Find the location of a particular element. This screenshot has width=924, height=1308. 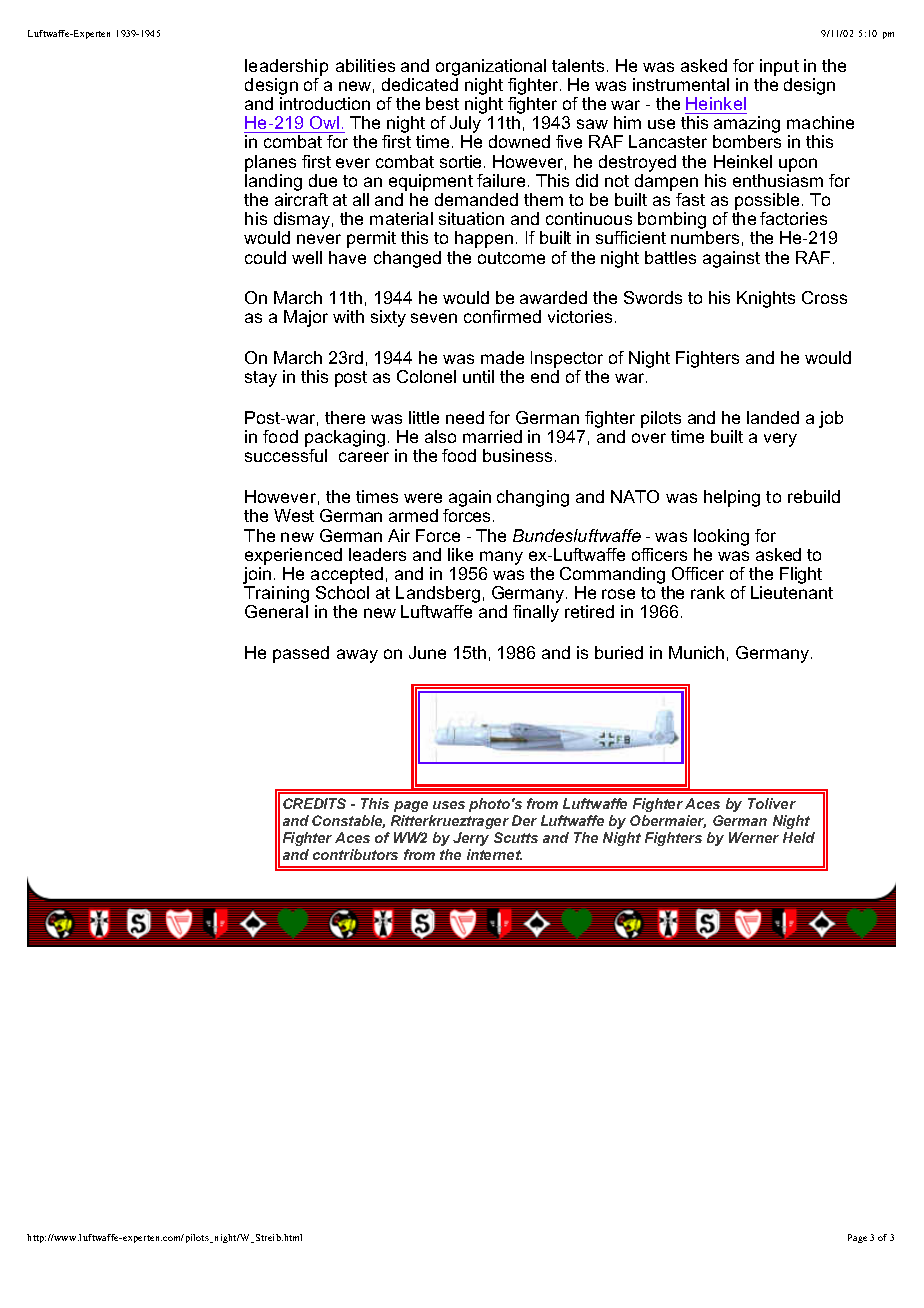

business is located at coordinates (519, 455).
